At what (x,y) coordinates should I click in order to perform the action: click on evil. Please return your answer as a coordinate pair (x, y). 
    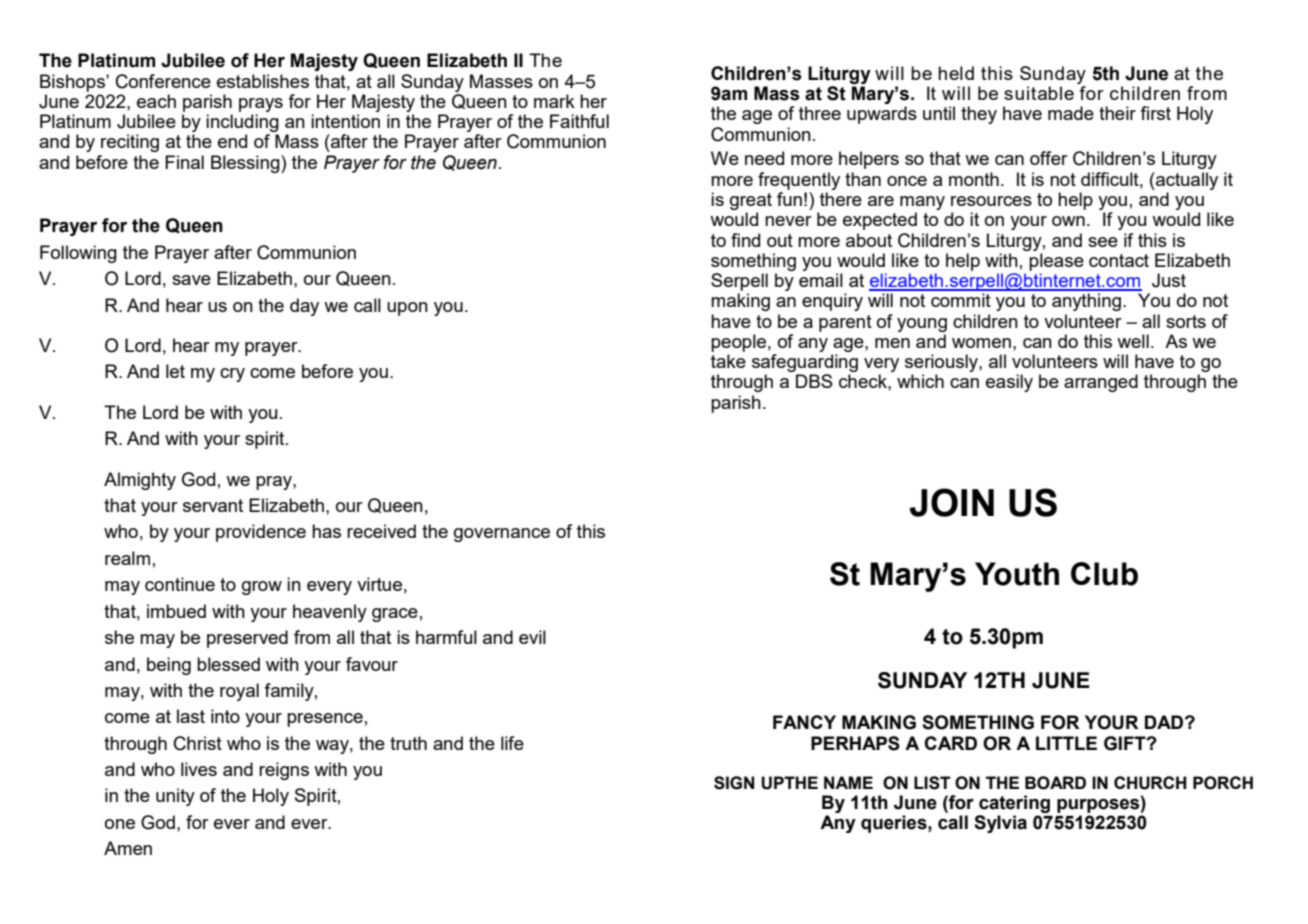
    Looking at the image, I should click on (532, 637).
